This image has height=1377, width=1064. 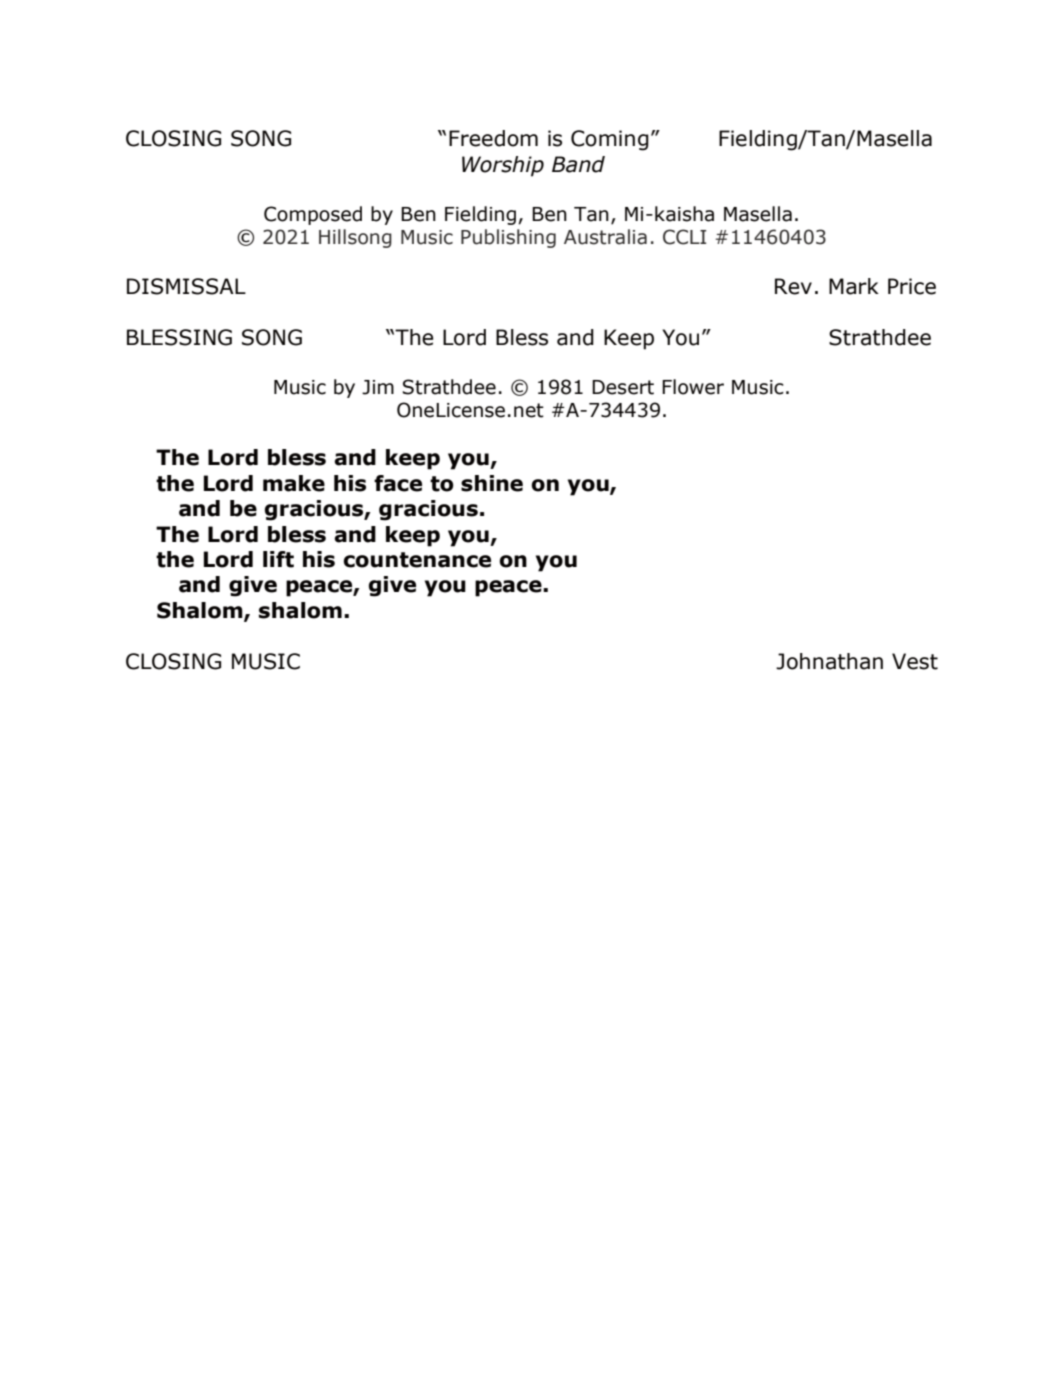 What do you see at coordinates (693, 387) in the image?
I see `Flower` at bounding box center [693, 387].
